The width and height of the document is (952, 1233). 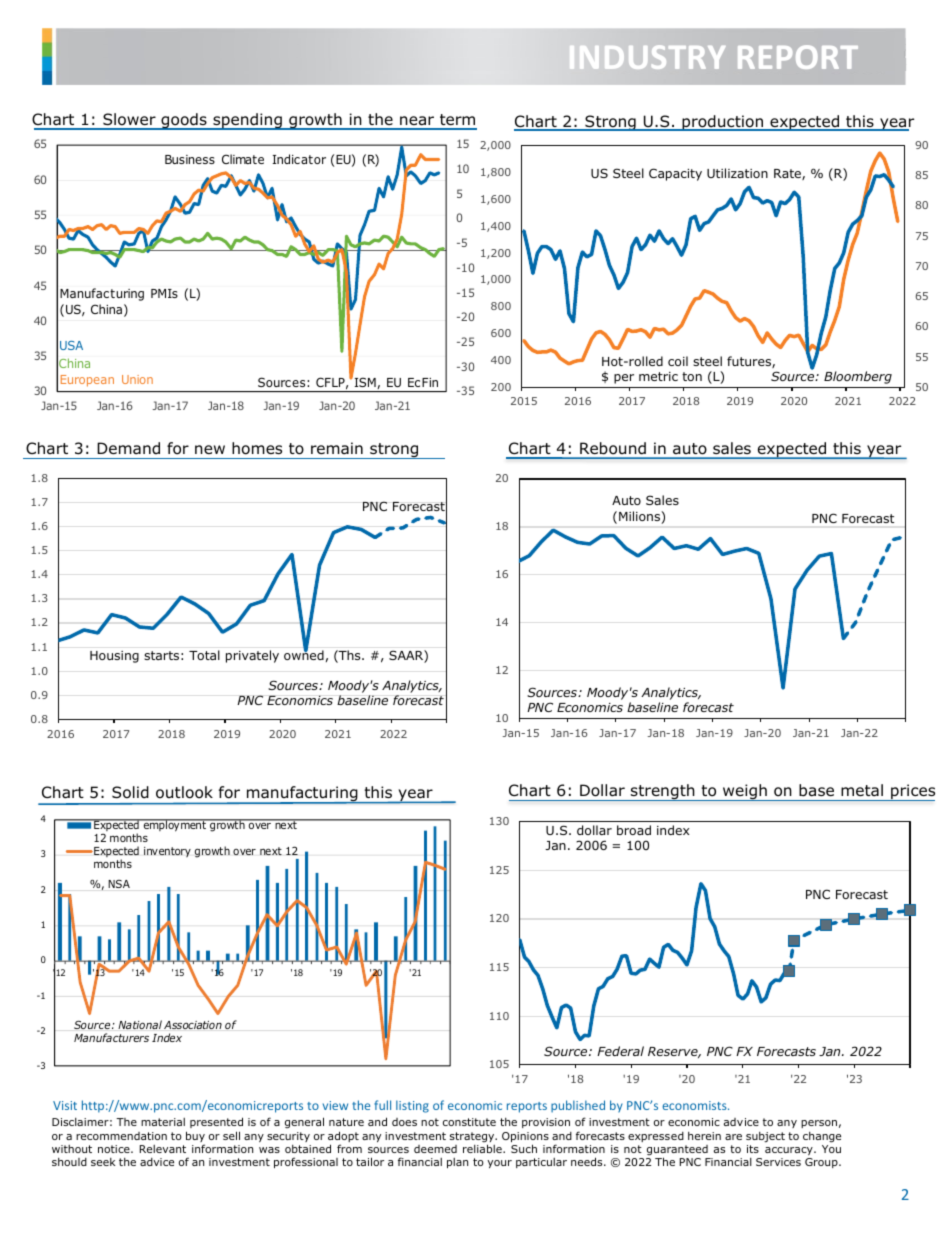 What do you see at coordinates (128, 448) in the document?
I see `Demand` at bounding box center [128, 448].
